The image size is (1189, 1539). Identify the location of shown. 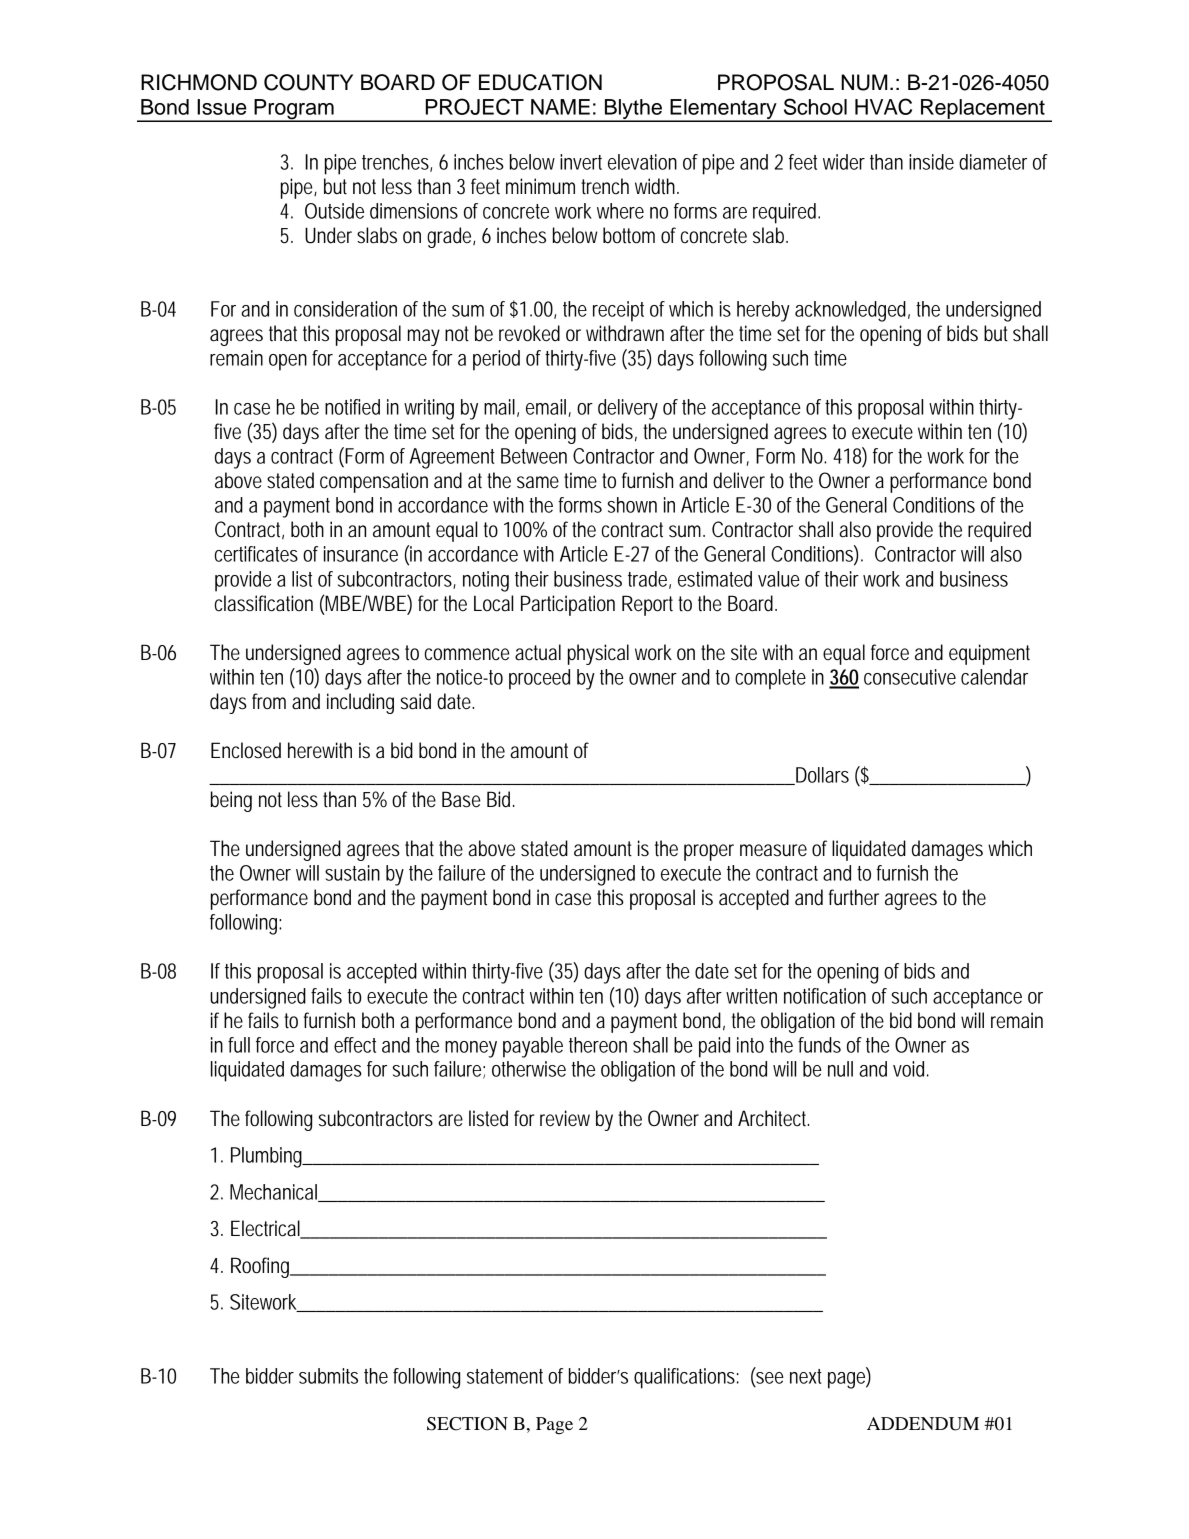
(632, 505).
